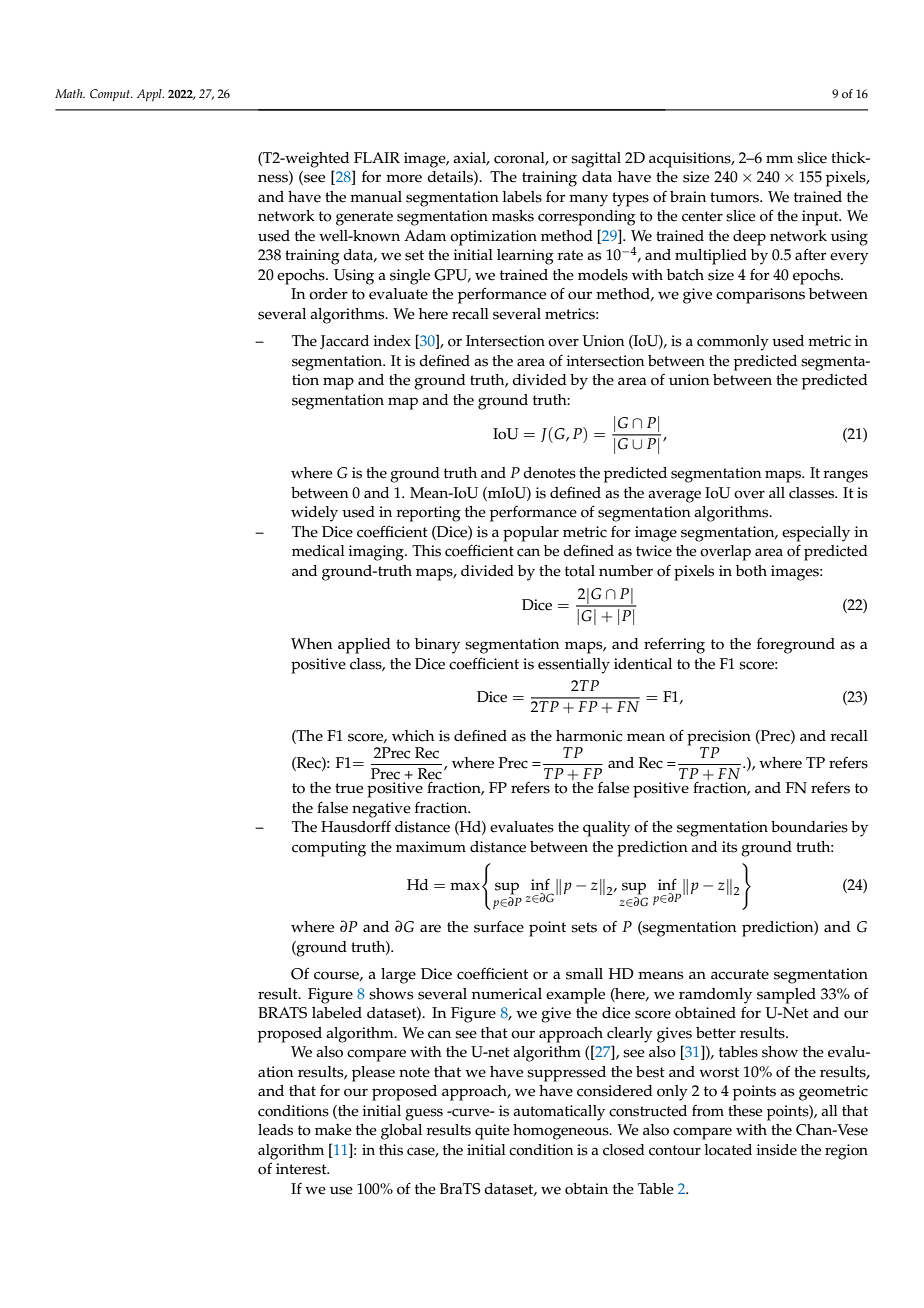 This screenshot has height=1308, width=924. What do you see at coordinates (431, 846) in the screenshot?
I see `maximum` at bounding box center [431, 846].
